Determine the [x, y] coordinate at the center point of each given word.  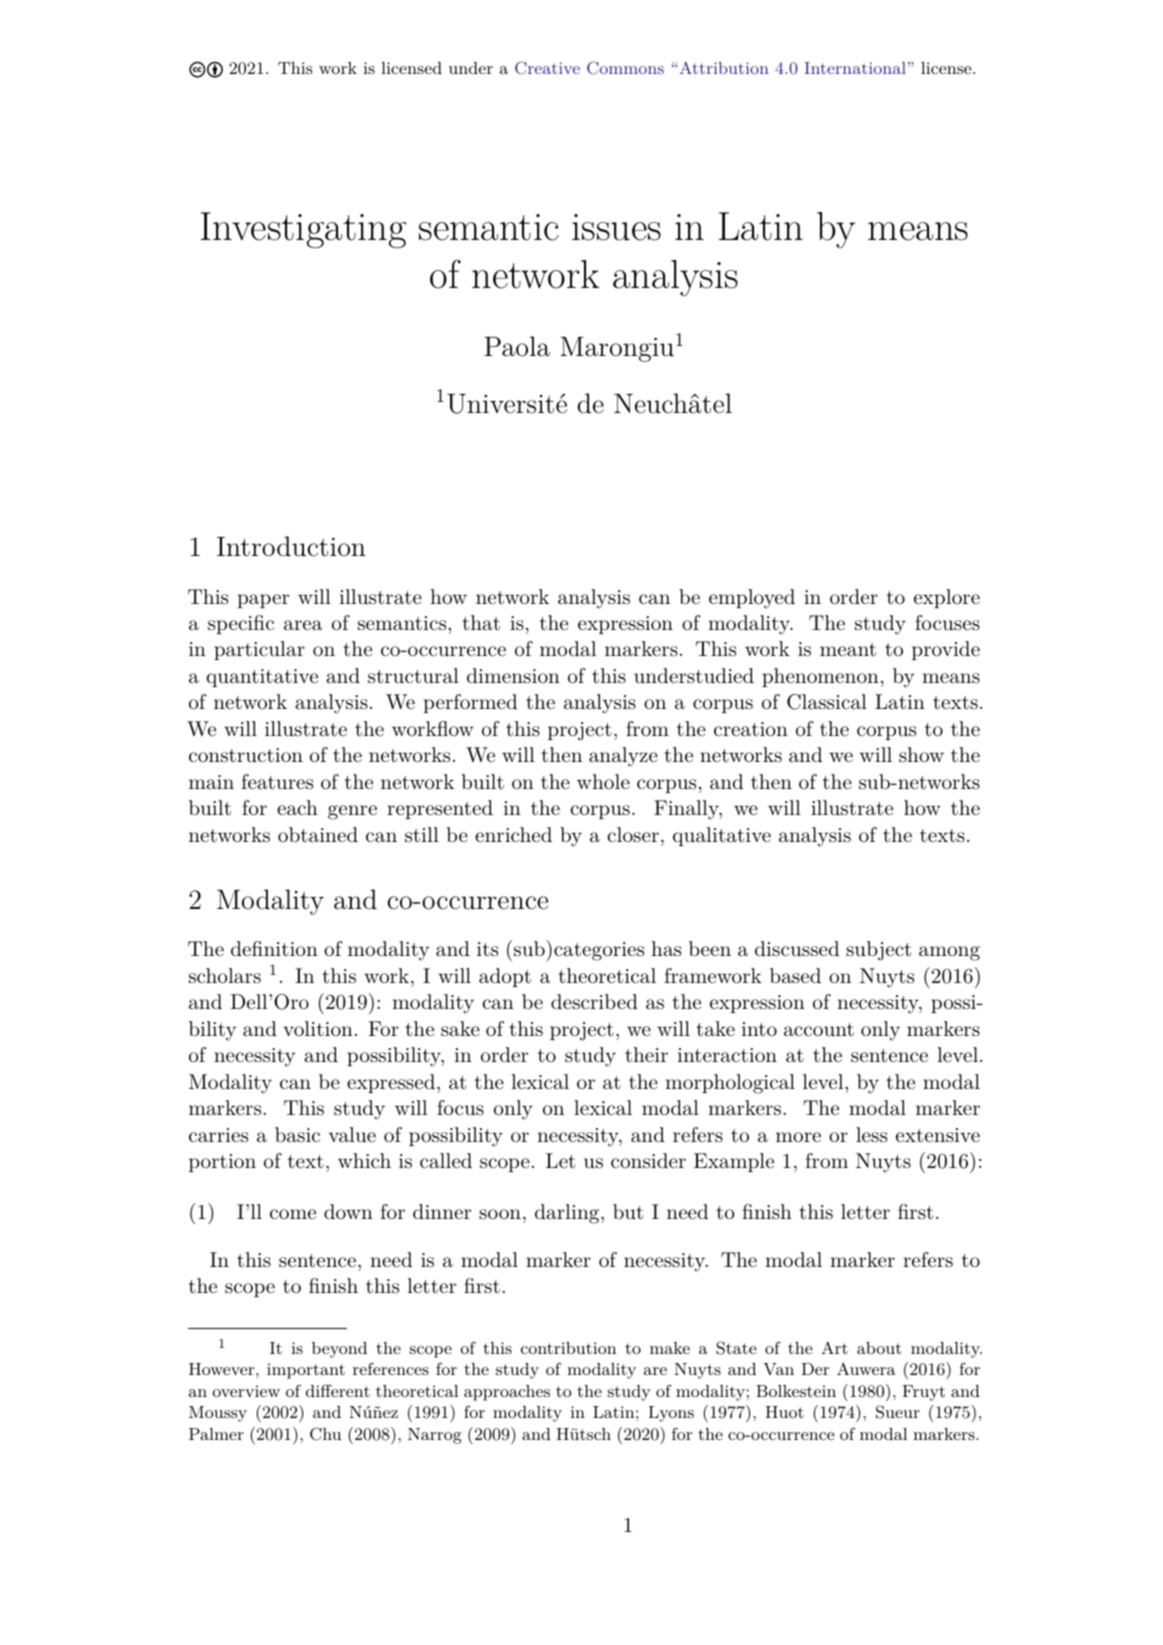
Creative [547, 68]
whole [603, 781]
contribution [568, 1348]
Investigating [303, 230]
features [277, 782]
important [306, 1371]
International [855, 68]
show [921, 754]
